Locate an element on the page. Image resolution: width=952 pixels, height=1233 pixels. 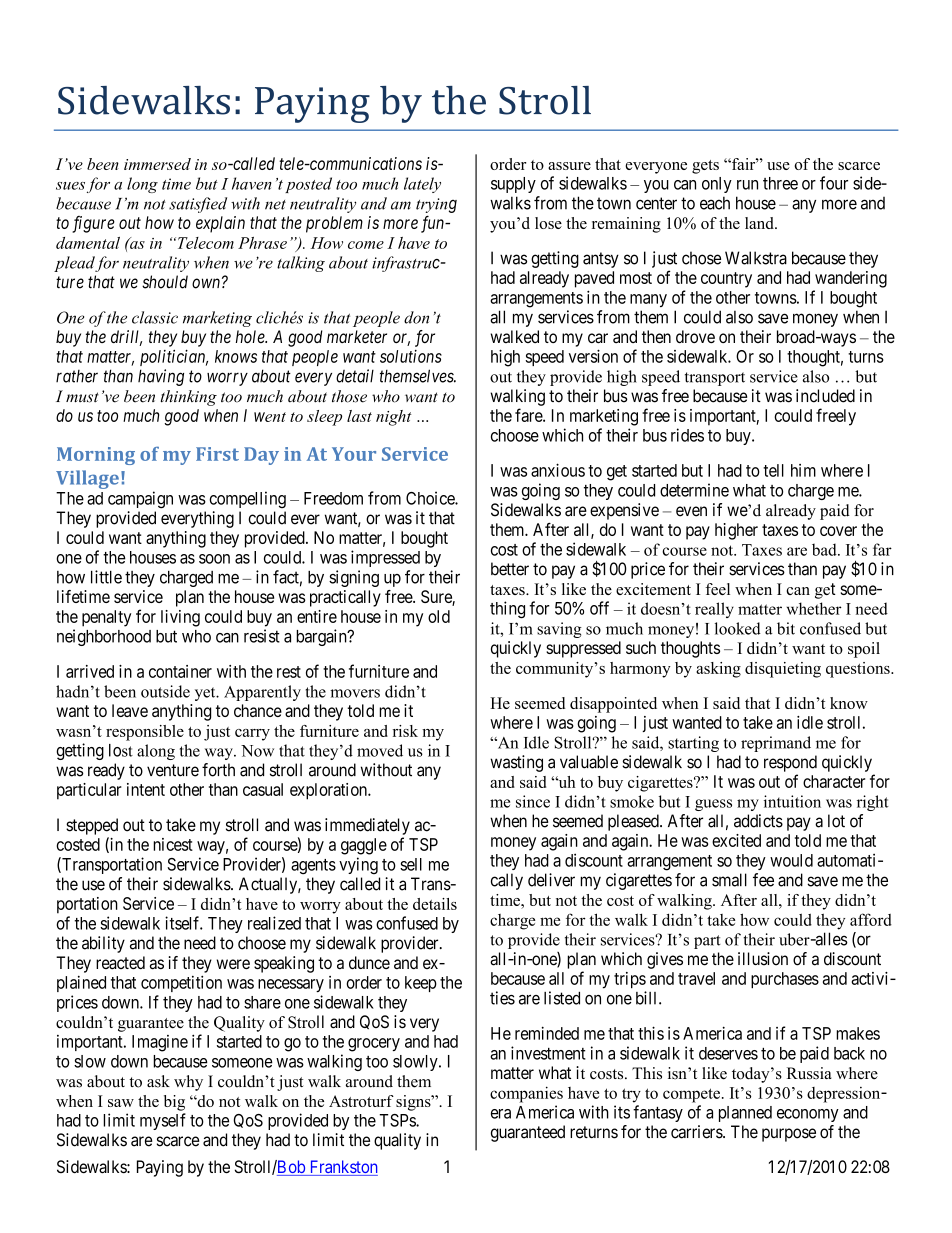
since is located at coordinates (533, 801).
